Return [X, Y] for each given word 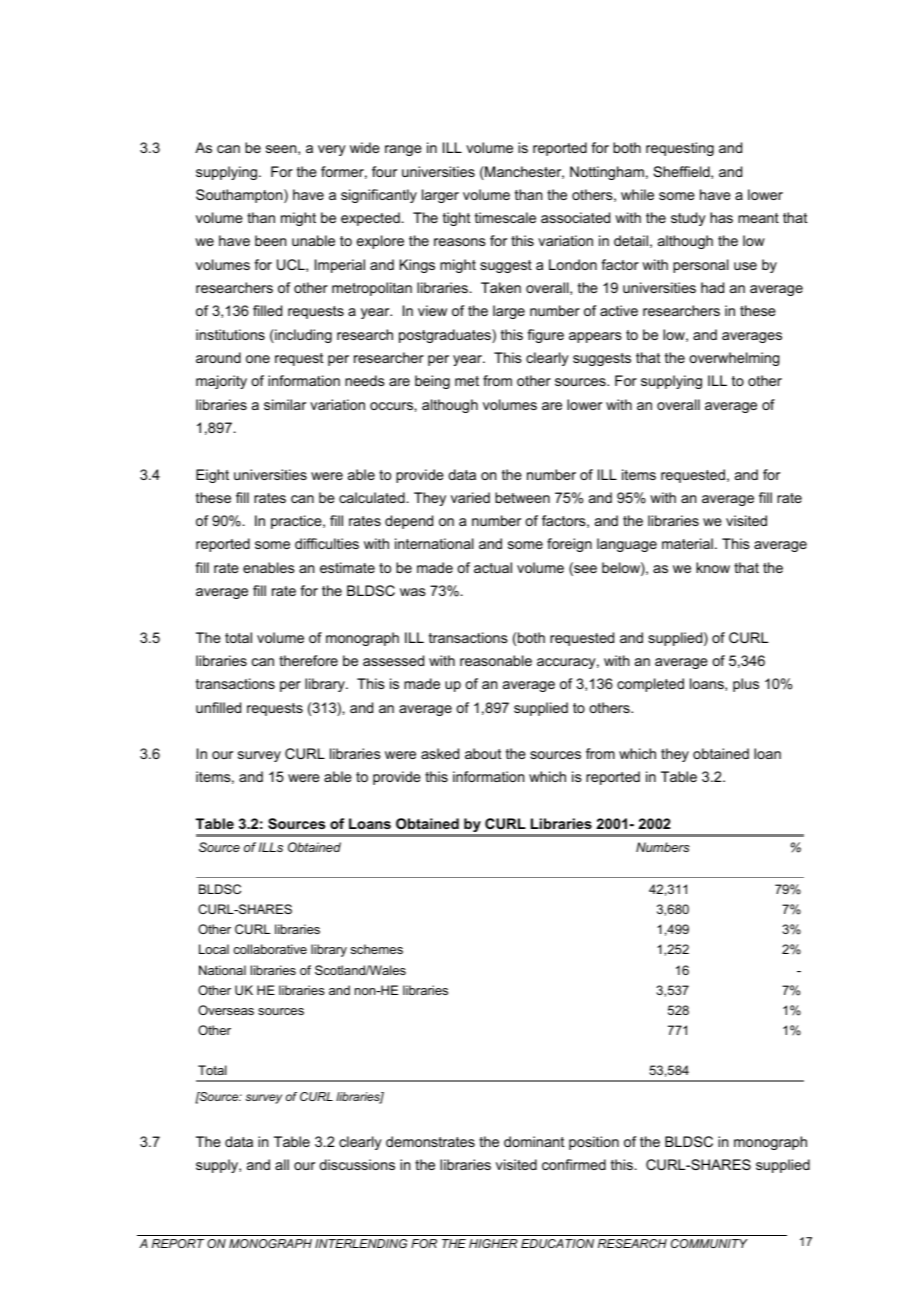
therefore [308, 660]
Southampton [240, 196]
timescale [505, 217]
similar [285, 404]
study [688, 219]
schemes [377, 949]
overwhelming [734, 359]
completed [650, 685]
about [483, 753]
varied [470, 497]
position [594, 1143]
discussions [357, 1164]
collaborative [270, 949]
